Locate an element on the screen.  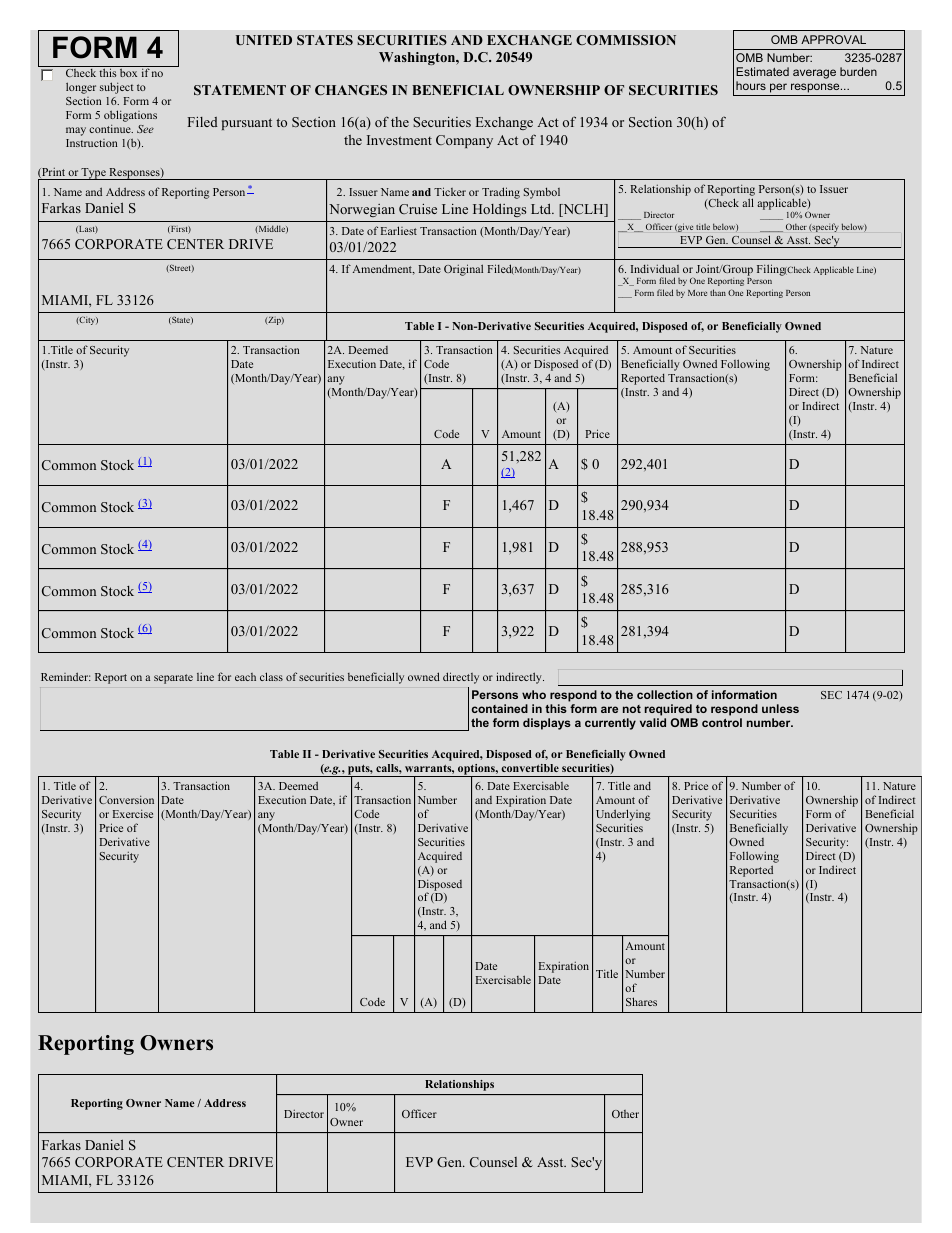
unless is located at coordinates (780, 708).
